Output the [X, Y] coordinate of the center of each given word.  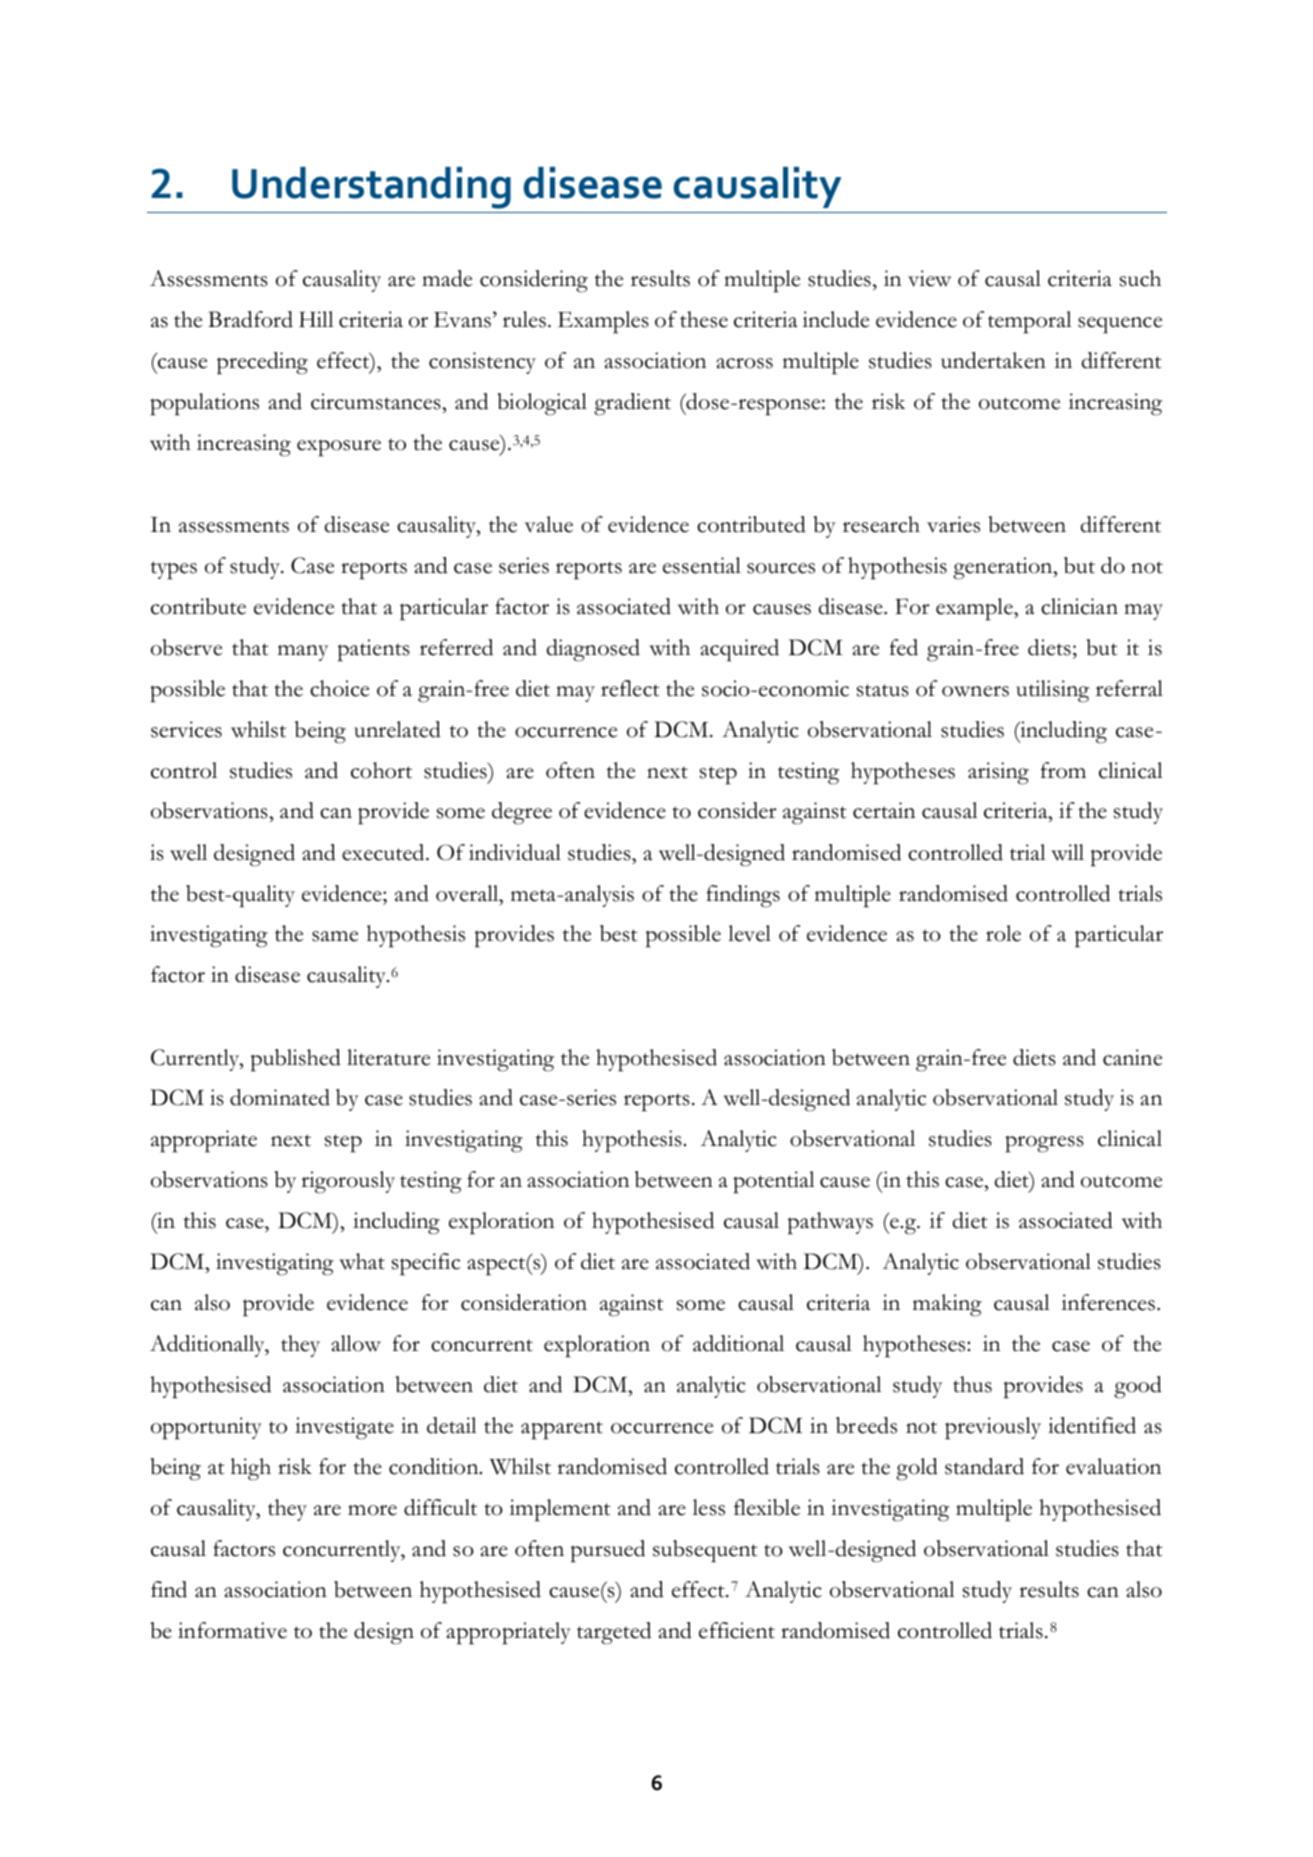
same [335, 936]
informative [232, 1630]
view [929, 278]
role [1003, 933]
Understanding [371, 188]
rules [524, 319]
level [749, 933]
